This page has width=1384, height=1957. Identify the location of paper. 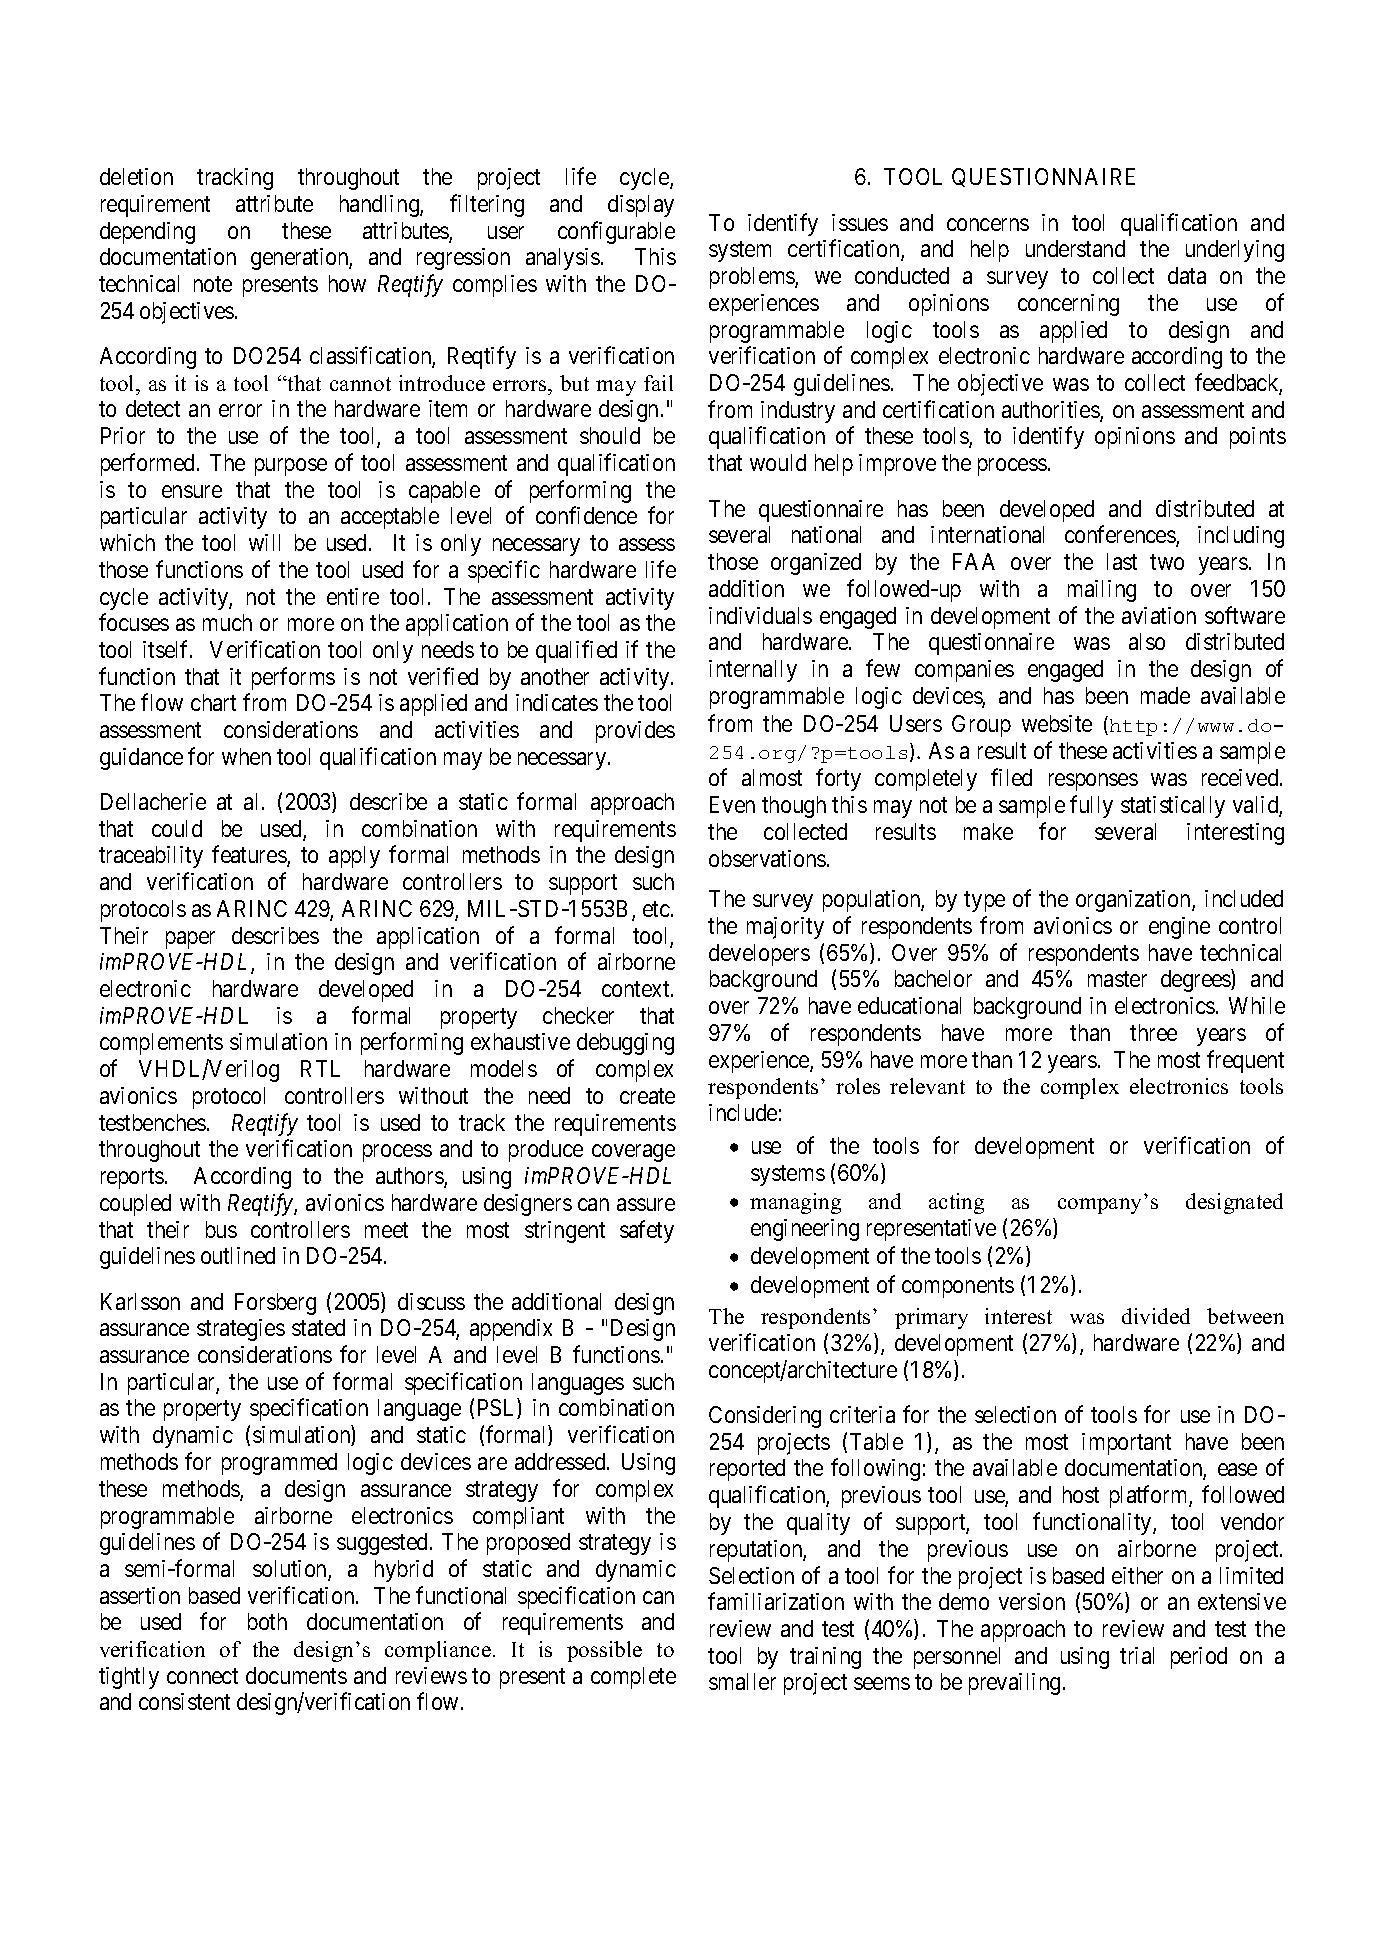
(190, 940).
